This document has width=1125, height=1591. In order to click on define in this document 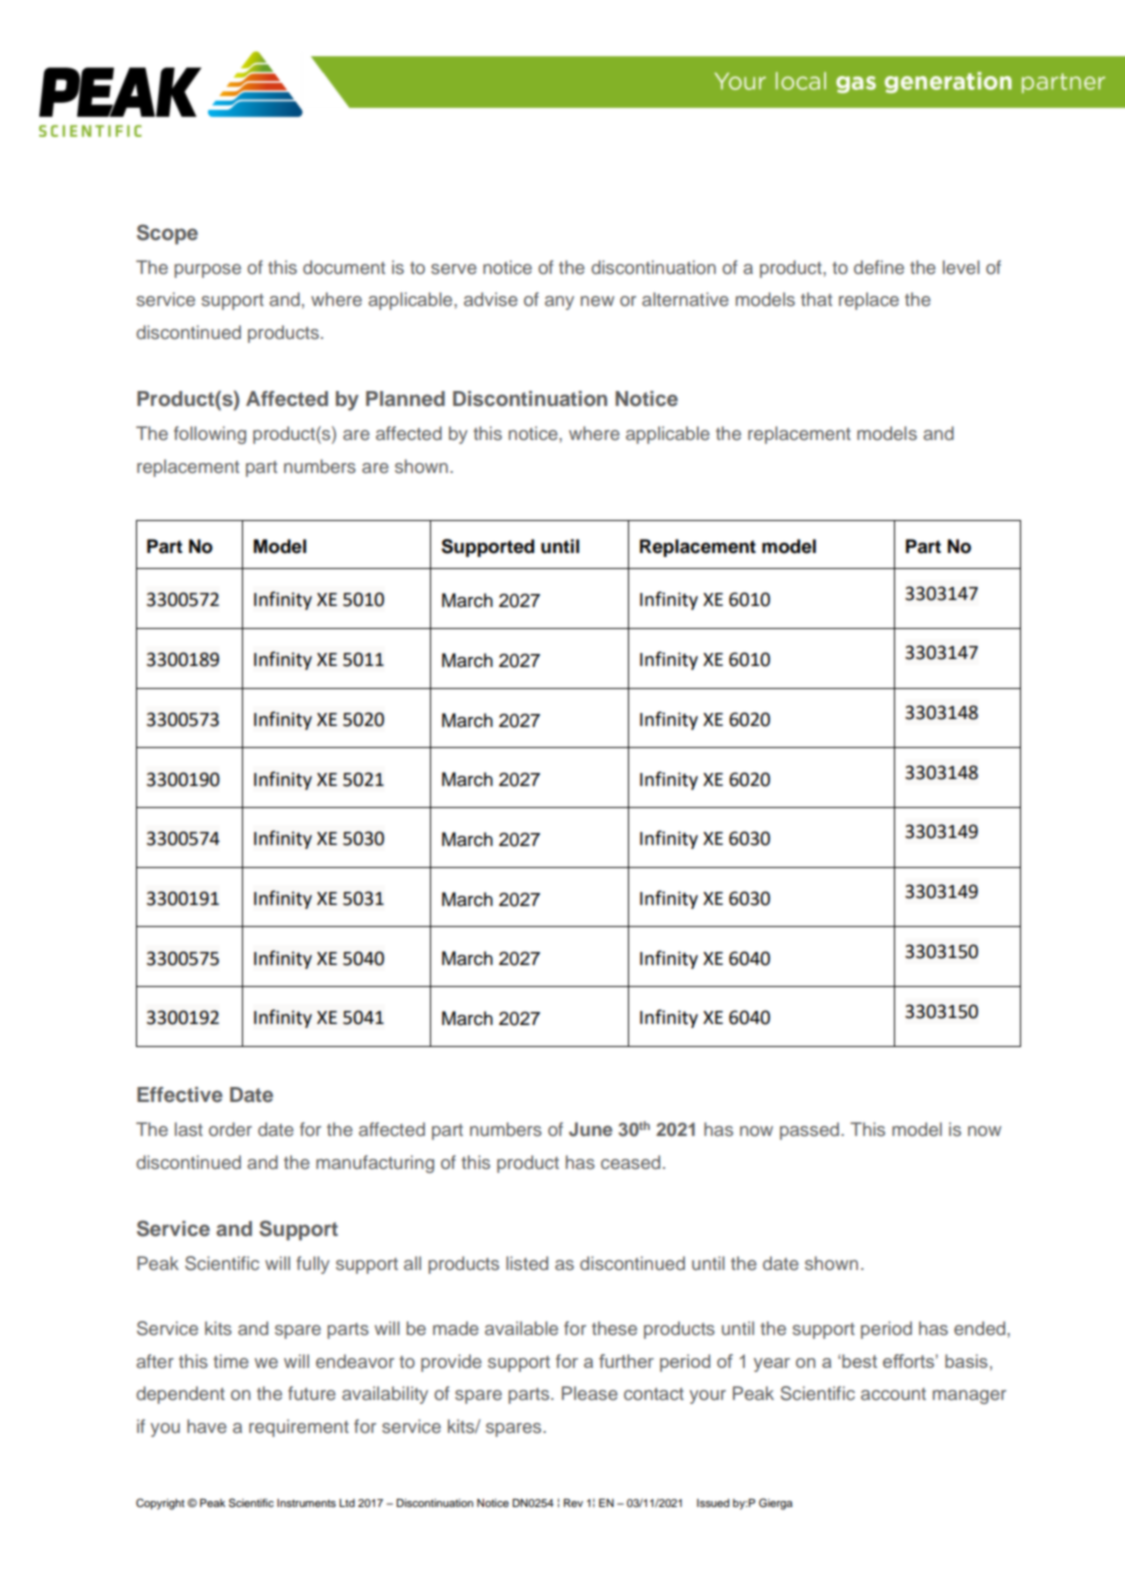, I will do `click(879, 267)`.
